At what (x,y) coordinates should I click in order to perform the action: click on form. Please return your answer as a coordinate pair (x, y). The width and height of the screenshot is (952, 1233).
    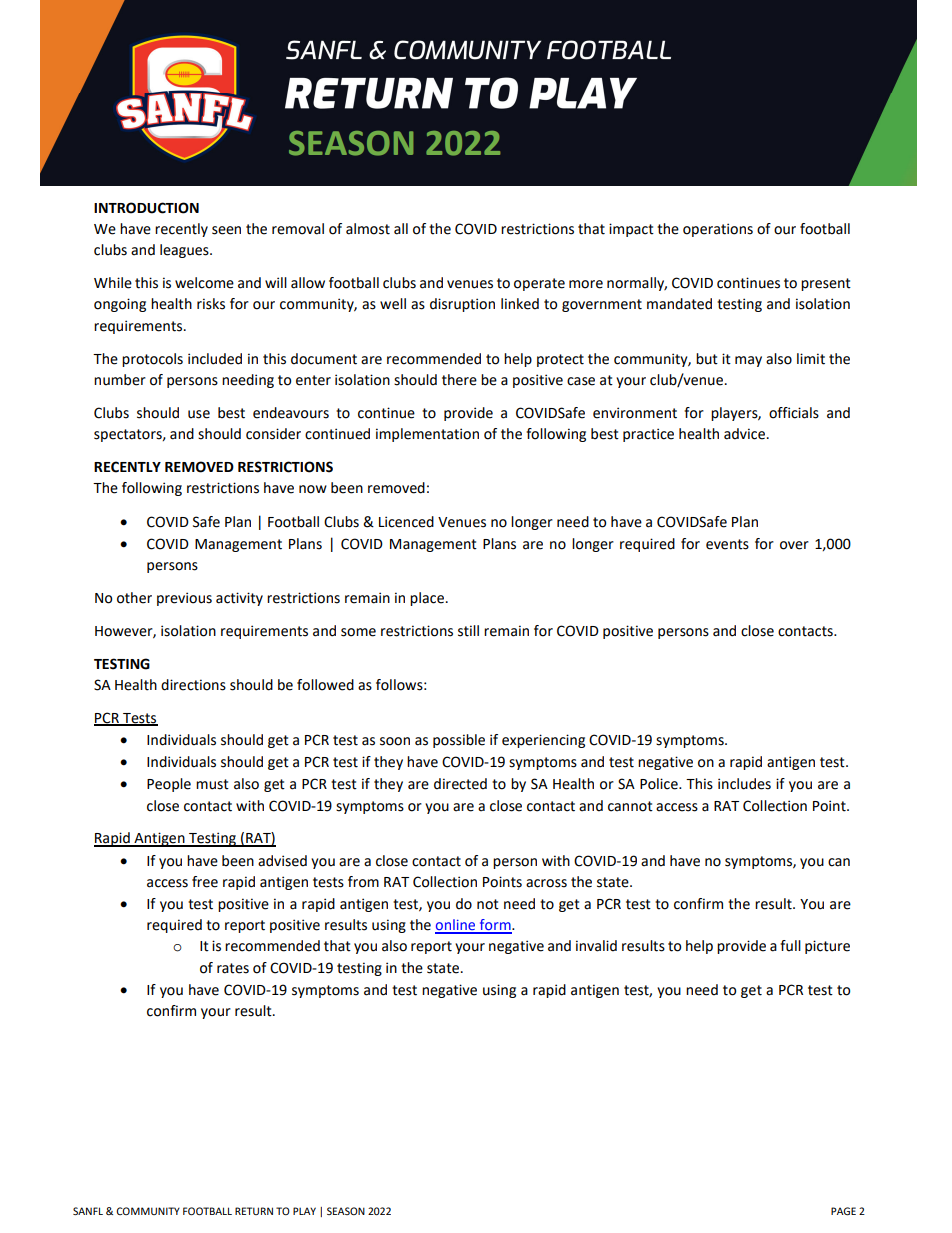
    Looking at the image, I should click on (495, 926).
